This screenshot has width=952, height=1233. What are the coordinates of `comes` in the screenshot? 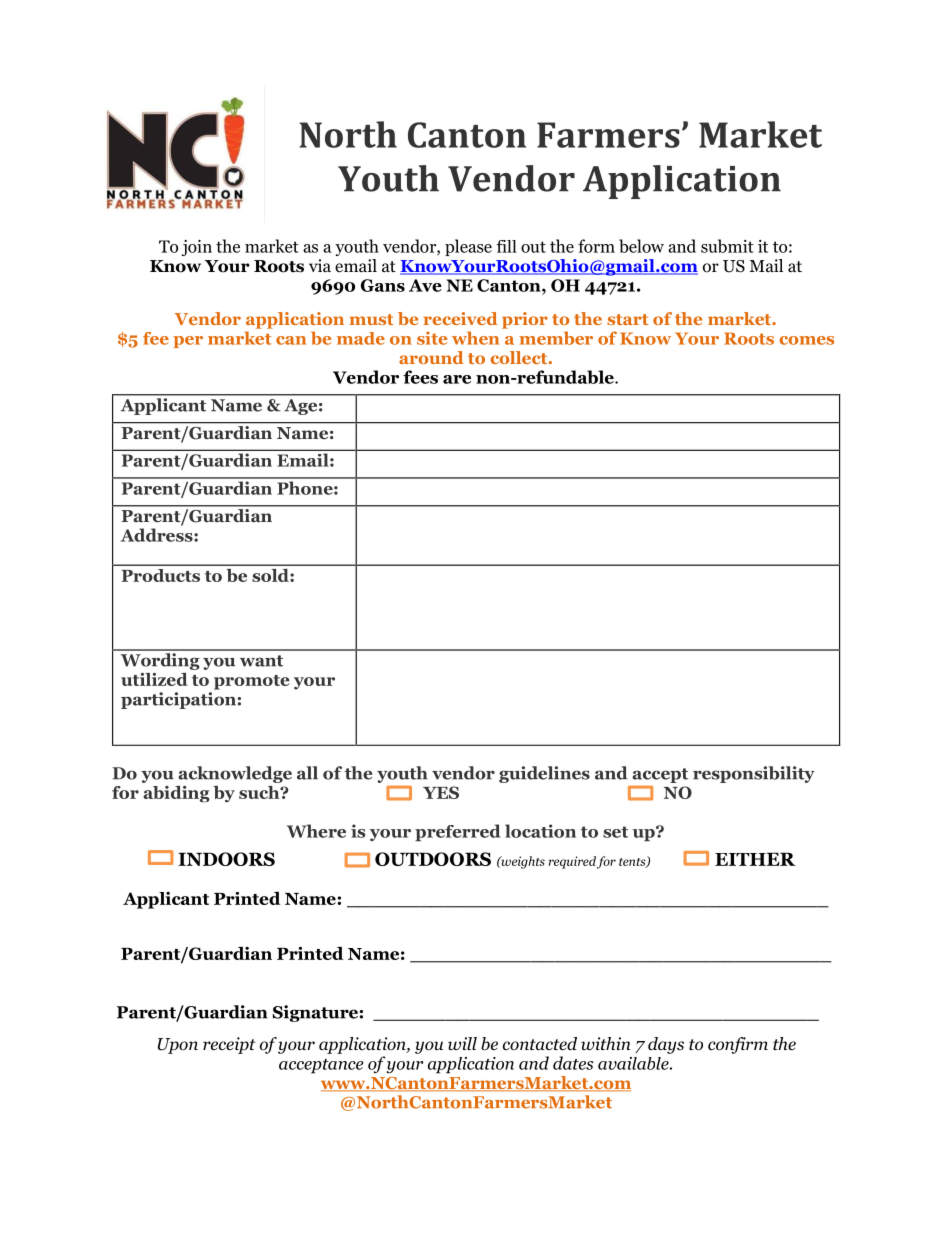 It's located at (806, 340).
